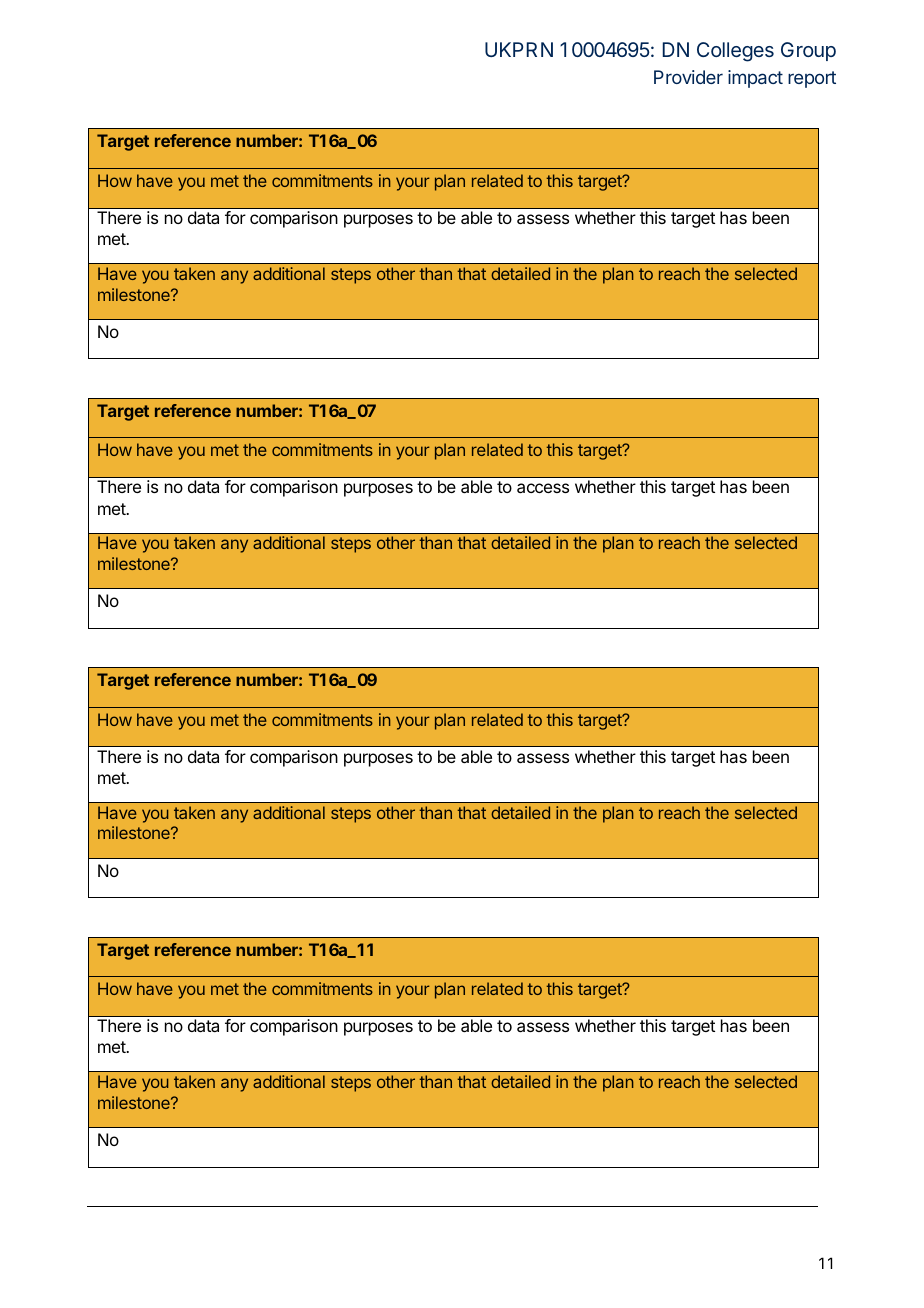  What do you see at coordinates (755, 79) in the page?
I see `impact` at bounding box center [755, 79].
